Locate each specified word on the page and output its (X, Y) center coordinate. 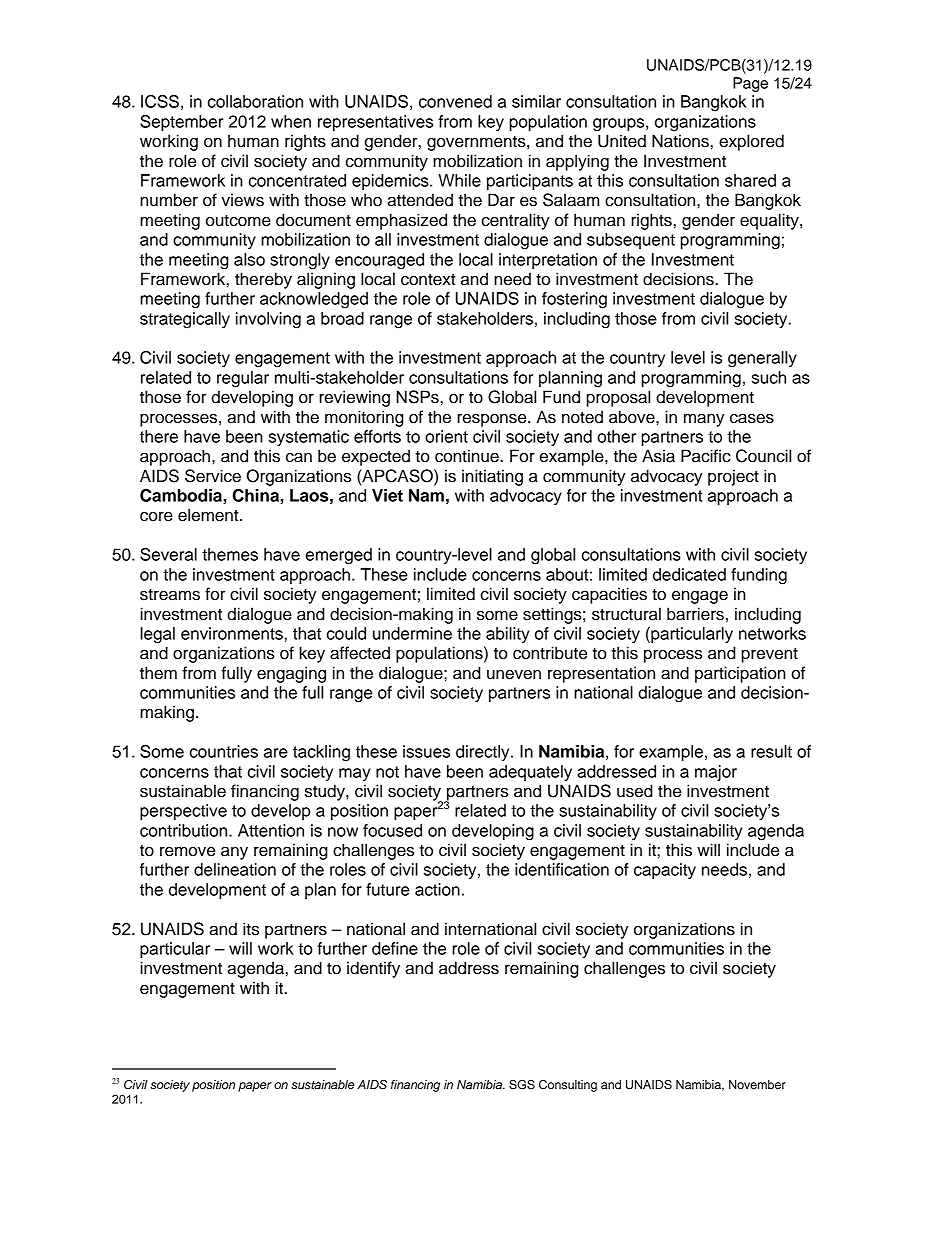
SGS (522, 1085)
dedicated (689, 574)
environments (232, 633)
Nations (680, 141)
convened (455, 101)
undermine (412, 633)
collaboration (255, 101)
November (757, 1084)
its (251, 929)
